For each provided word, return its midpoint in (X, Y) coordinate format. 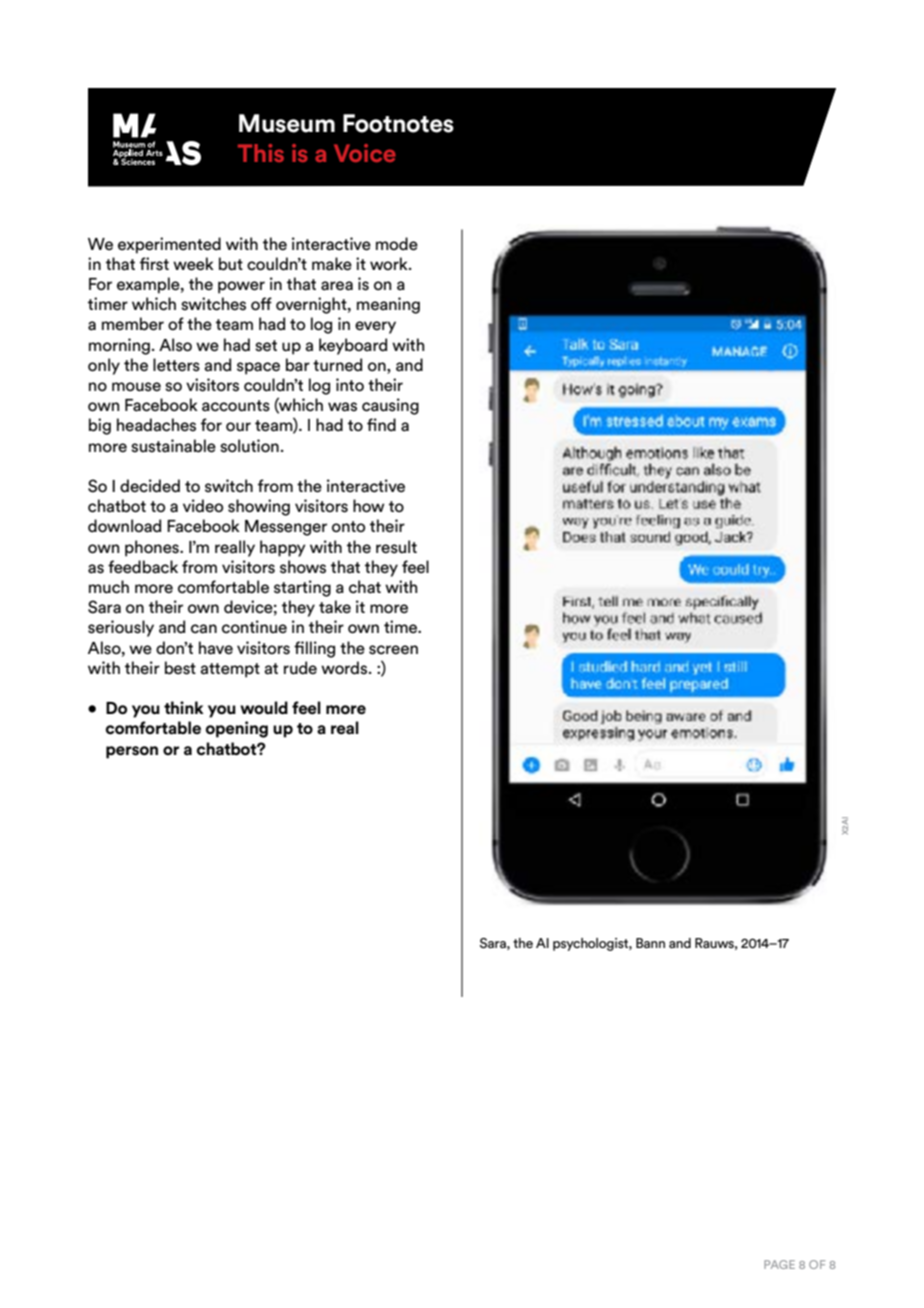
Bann (650, 943)
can (204, 629)
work (390, 263)
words (345, 668)
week (193, 264)
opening (237, 729)
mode (397, 244)
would (264, 707)
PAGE (779, 1264)
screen (393, 650)
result (396, 547)
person (132, 752)
